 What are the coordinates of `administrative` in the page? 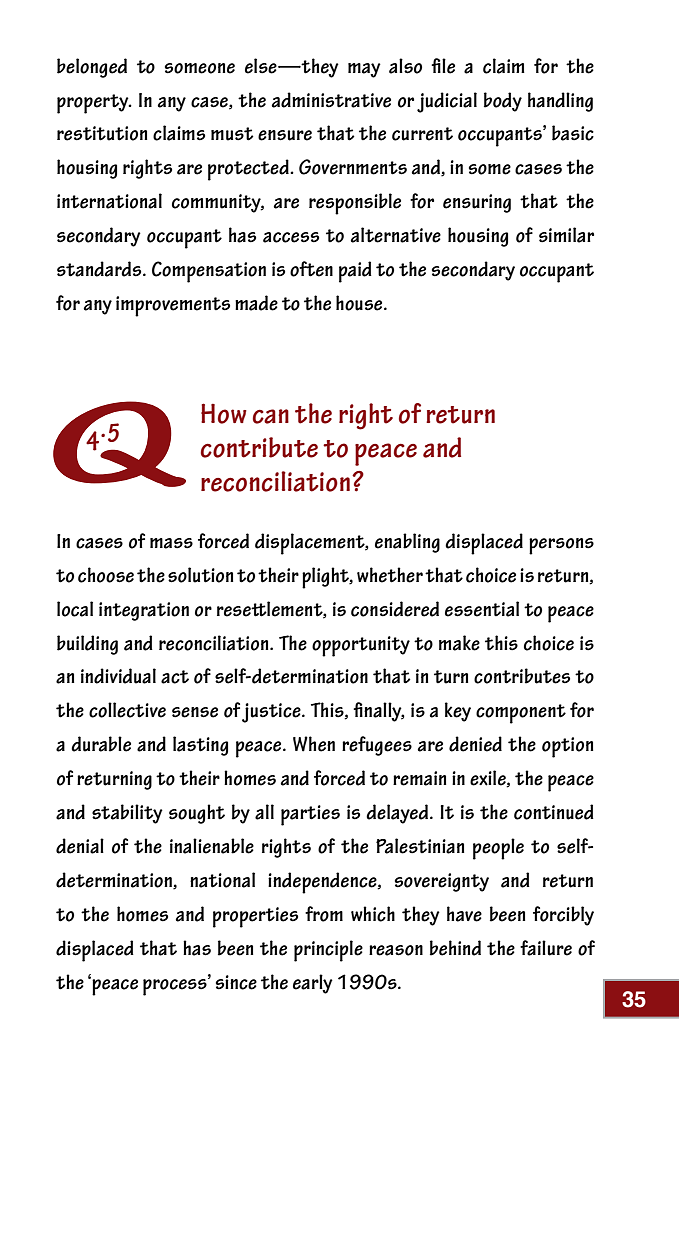 It's located at (331, 100).
